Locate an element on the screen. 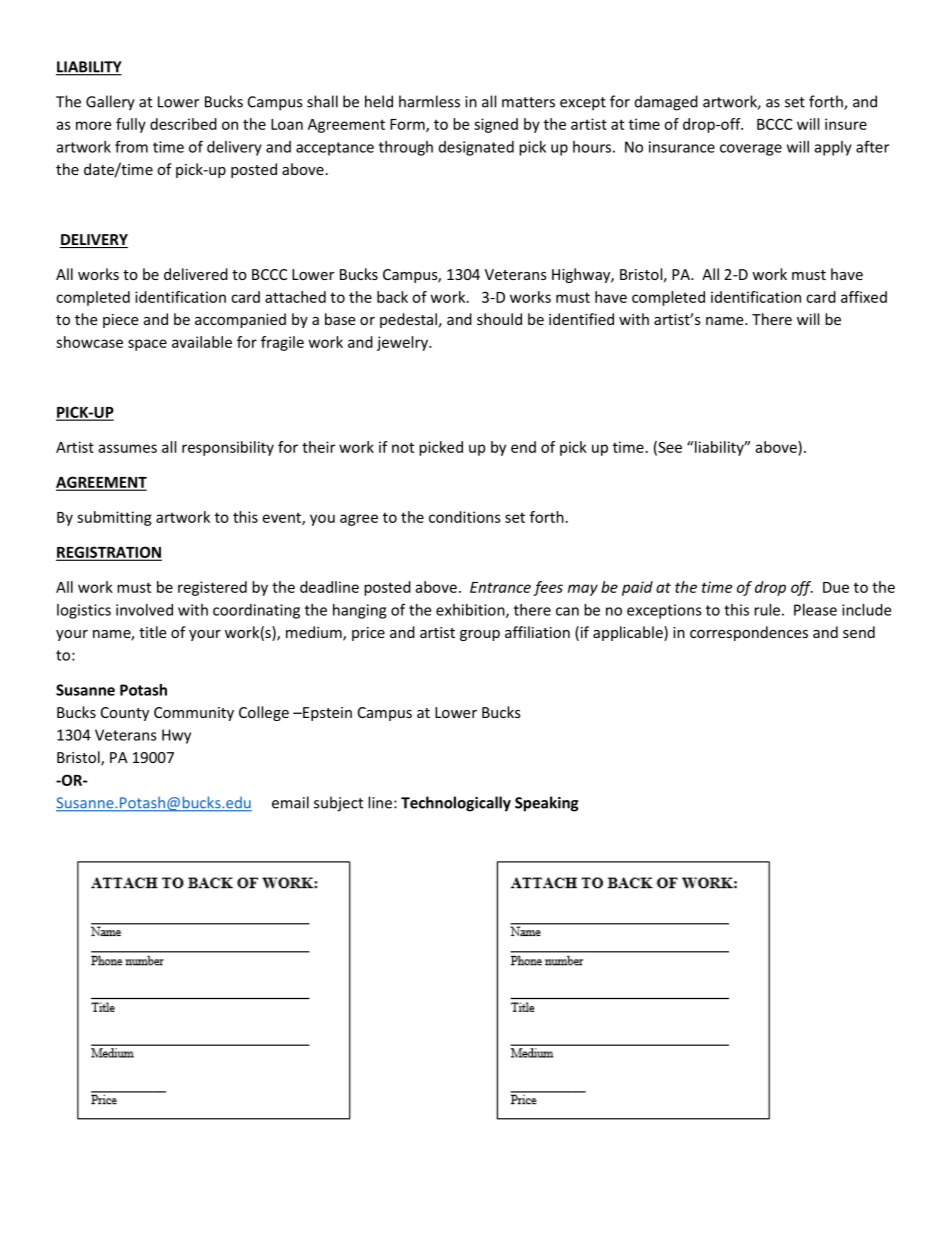  Speaking is located at coordinates (546, 804).
